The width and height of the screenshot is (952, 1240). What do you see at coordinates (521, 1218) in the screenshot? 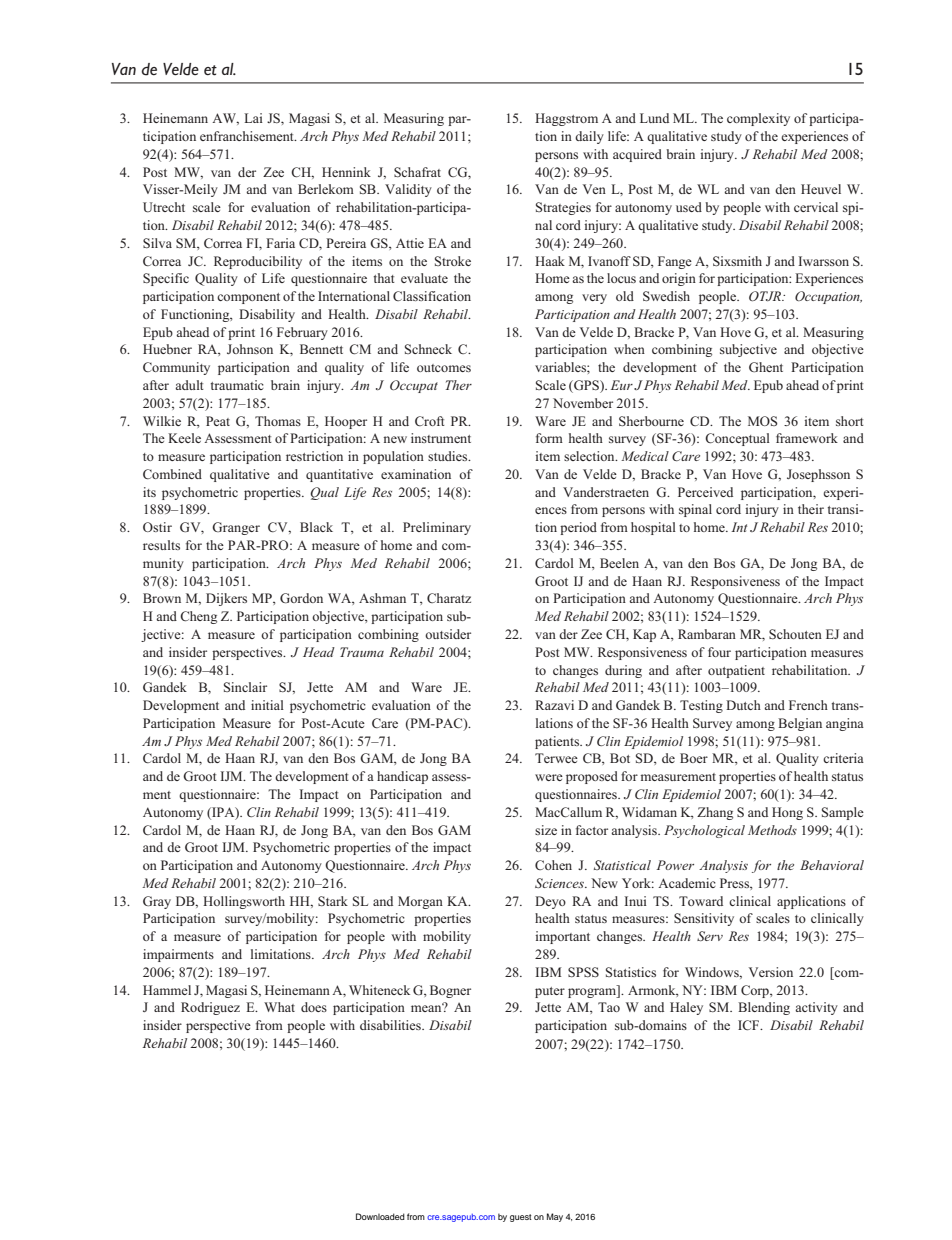
I see `guest` at bounding box center [521, 1218].
